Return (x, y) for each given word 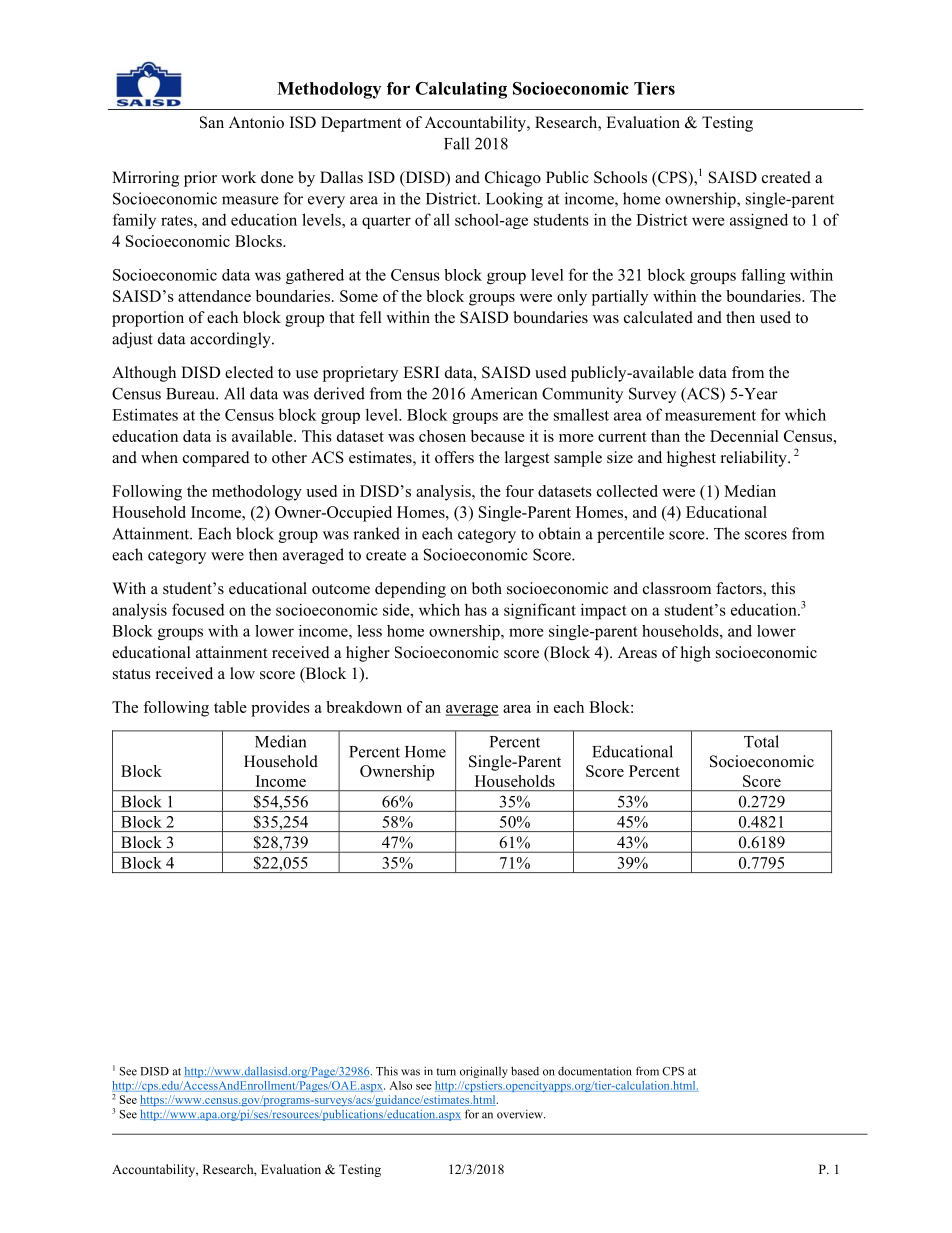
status (132, 674)
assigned (759, 221)
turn (446, 1072)
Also (400, 1085)
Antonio (256, 122)
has (476, 609)
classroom (677, 588)
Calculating (461, 90)
